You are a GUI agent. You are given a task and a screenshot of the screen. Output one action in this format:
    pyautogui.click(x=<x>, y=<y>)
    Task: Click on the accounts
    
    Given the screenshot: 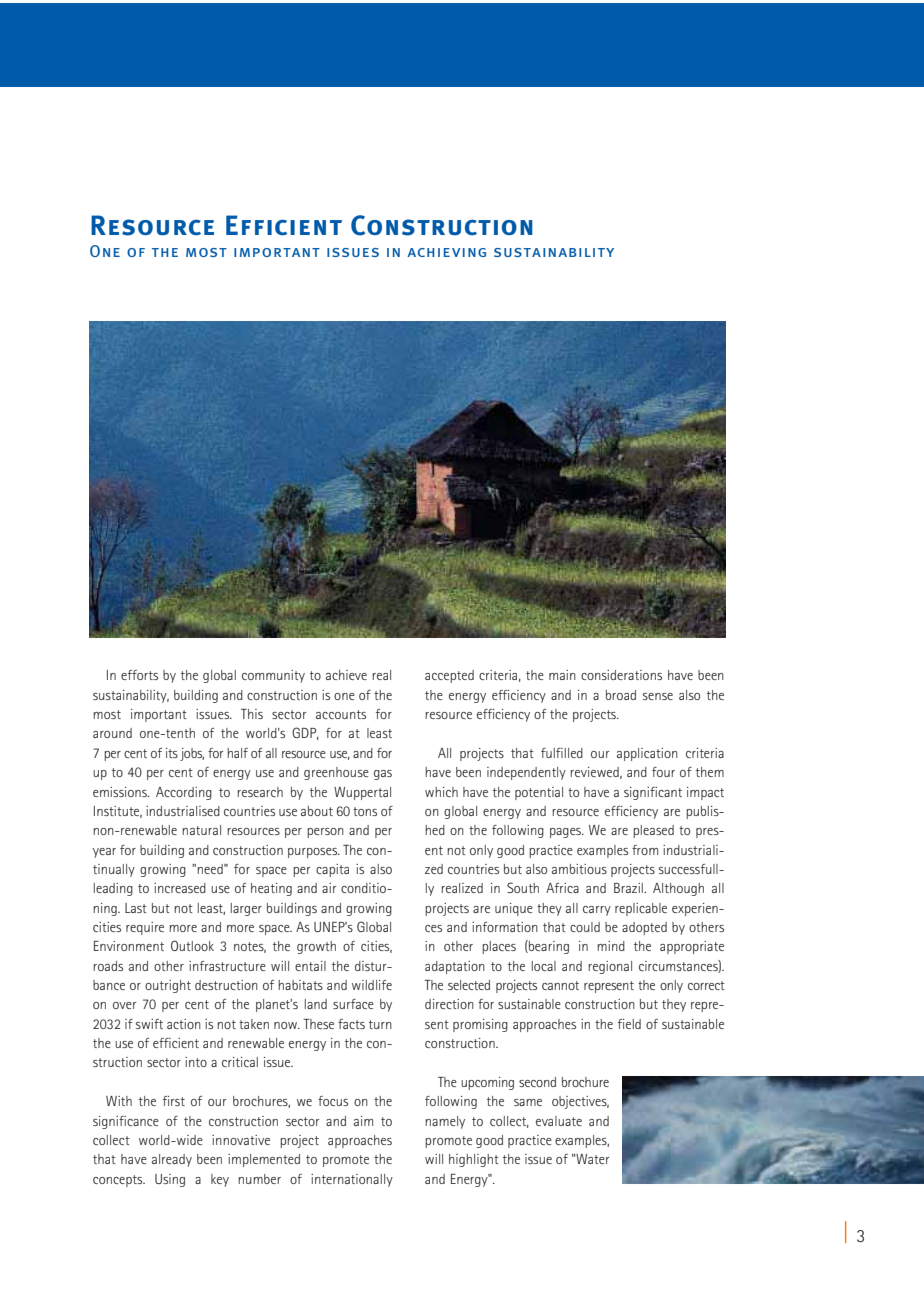 What is the action you would take?
    pyautogui.click(x=341, y=714)
